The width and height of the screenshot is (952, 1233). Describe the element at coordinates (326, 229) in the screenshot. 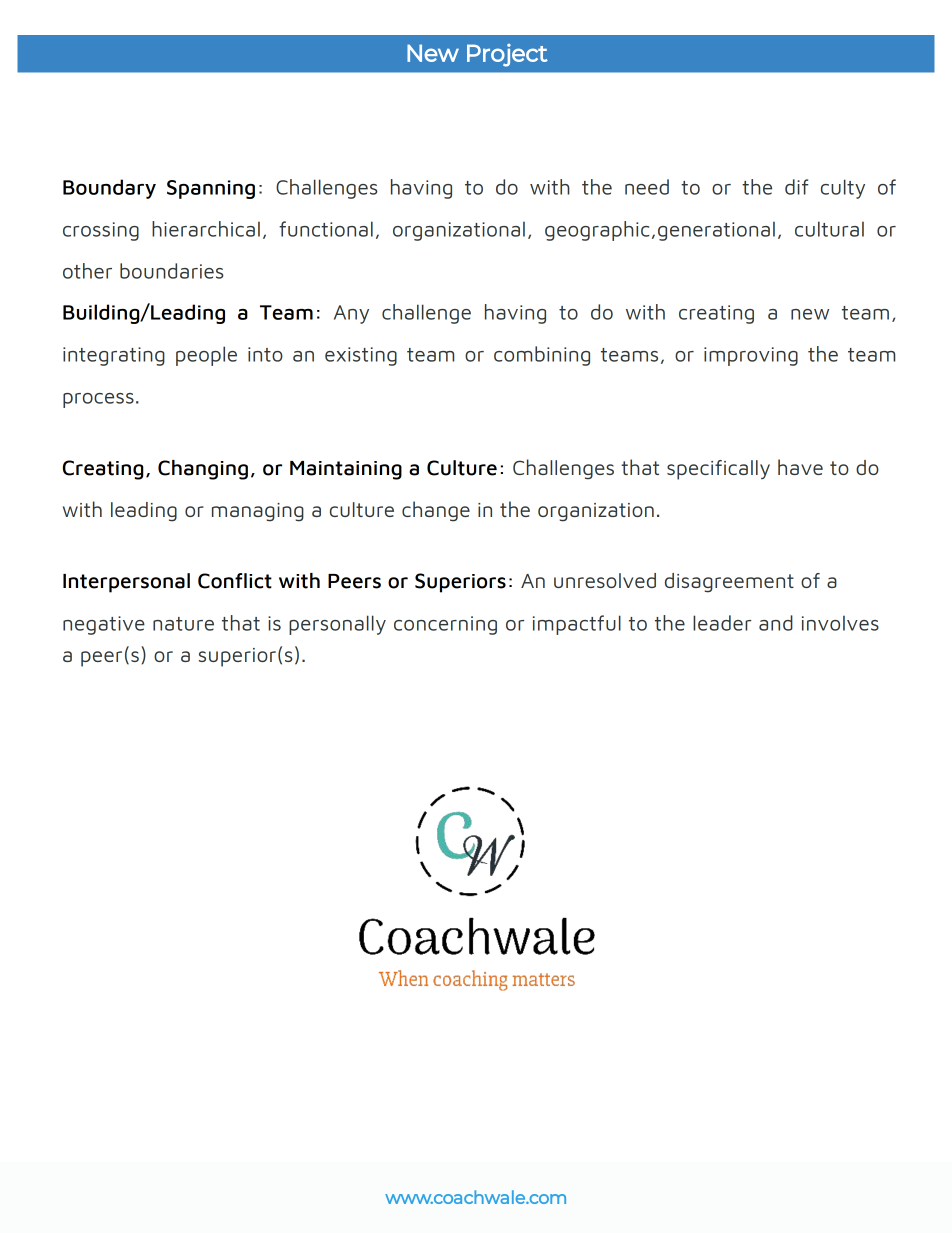

I see `functional` at that location.
